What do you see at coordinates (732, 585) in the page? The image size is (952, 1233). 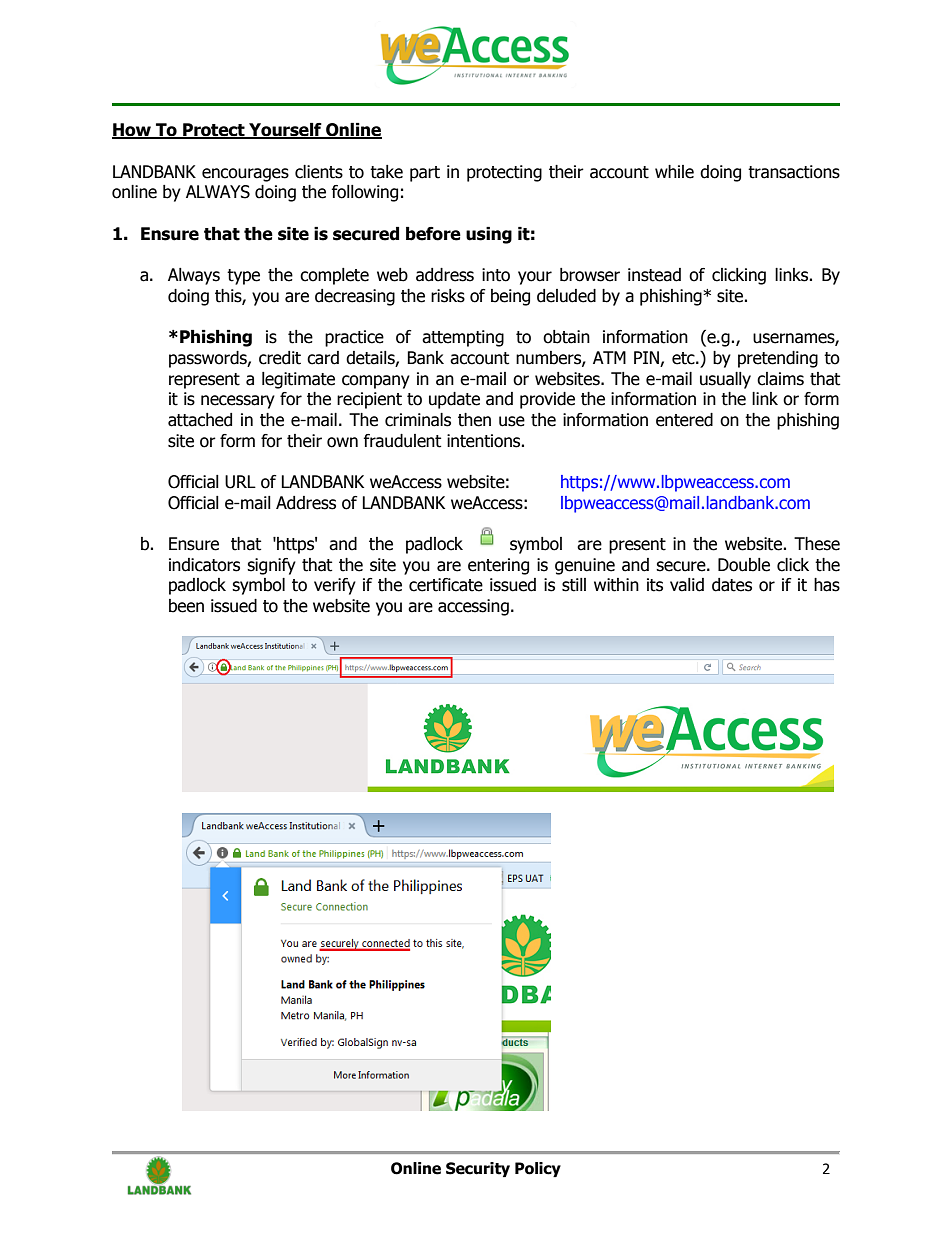 I see `dates` at bounding box center [732, 585].
